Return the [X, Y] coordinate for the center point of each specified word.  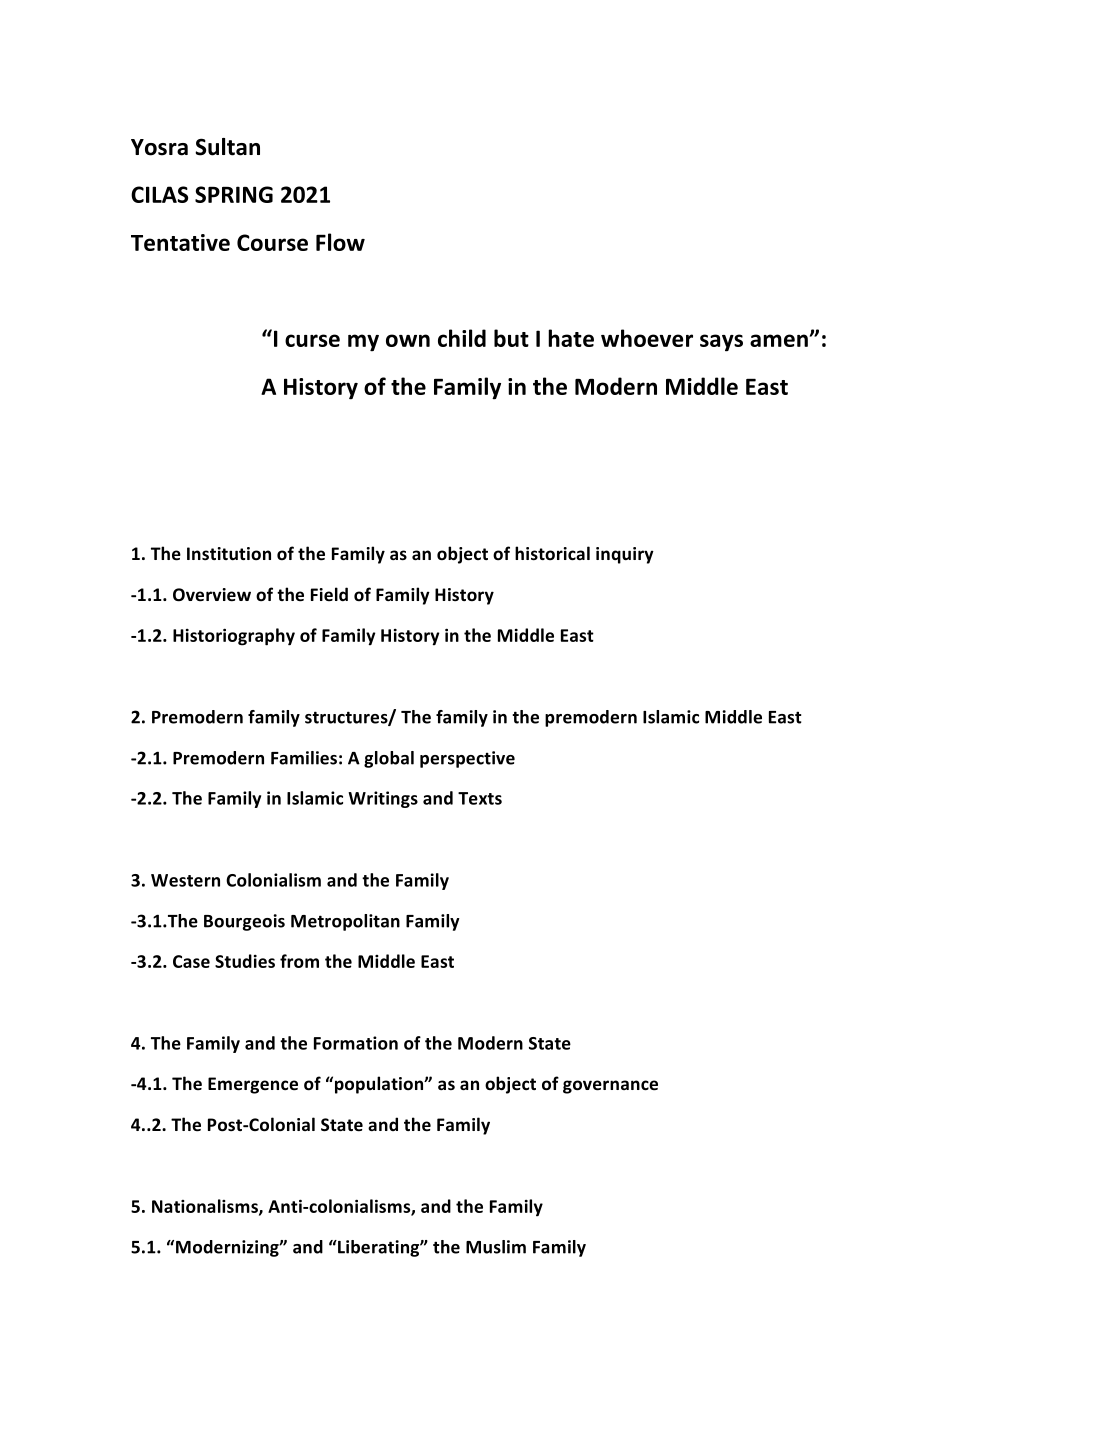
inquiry [625, 555]
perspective [467, 759]
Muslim [496, 1247]
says [721, 343]
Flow [340, 242]
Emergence [253, 1085]
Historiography [234, 637]
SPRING [234, 194]
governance [610, 1087]
